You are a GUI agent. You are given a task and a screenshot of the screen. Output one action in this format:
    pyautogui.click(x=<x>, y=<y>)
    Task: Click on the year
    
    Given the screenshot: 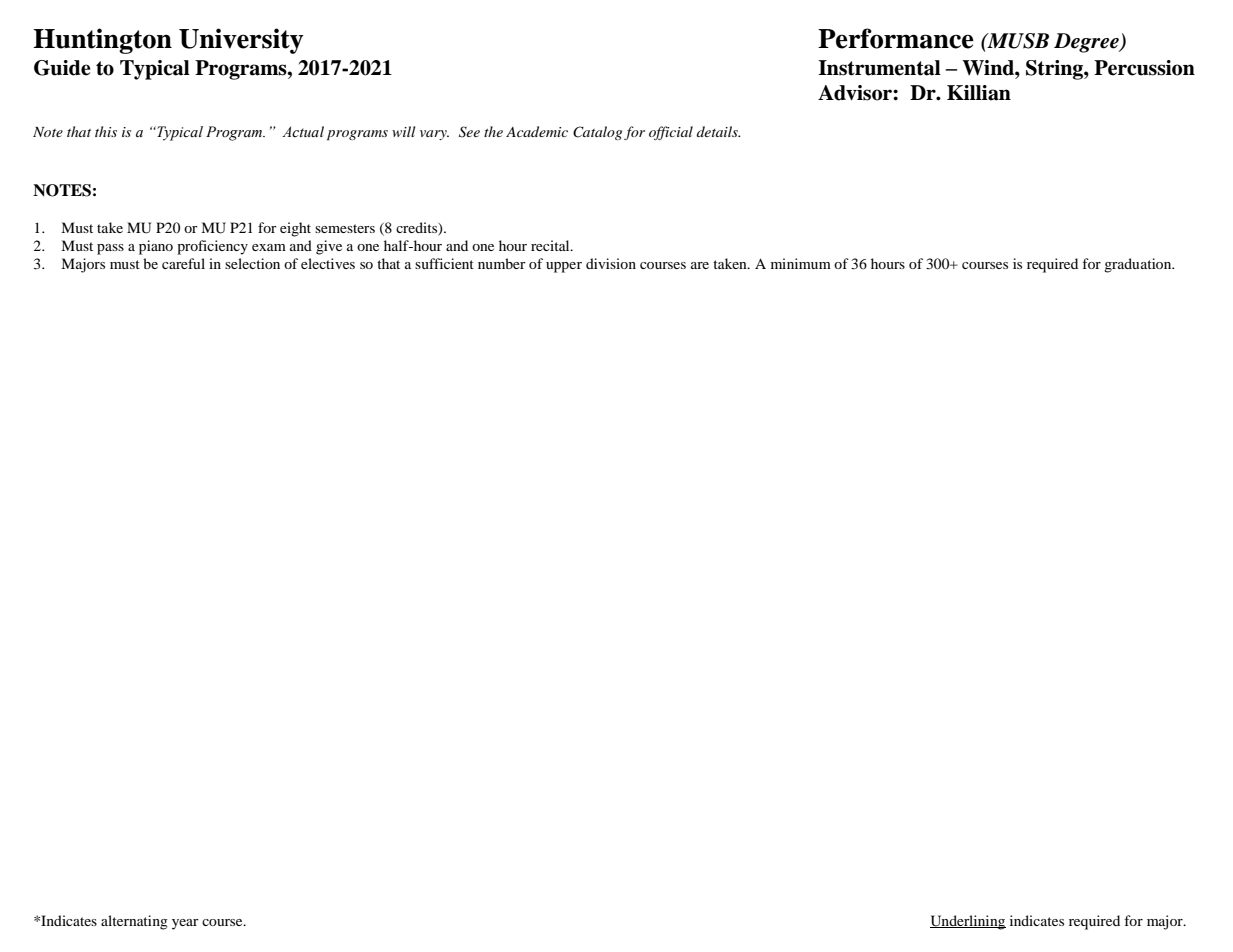 What is the action you would take?
    pyautogui.click(x=185, y=924)
